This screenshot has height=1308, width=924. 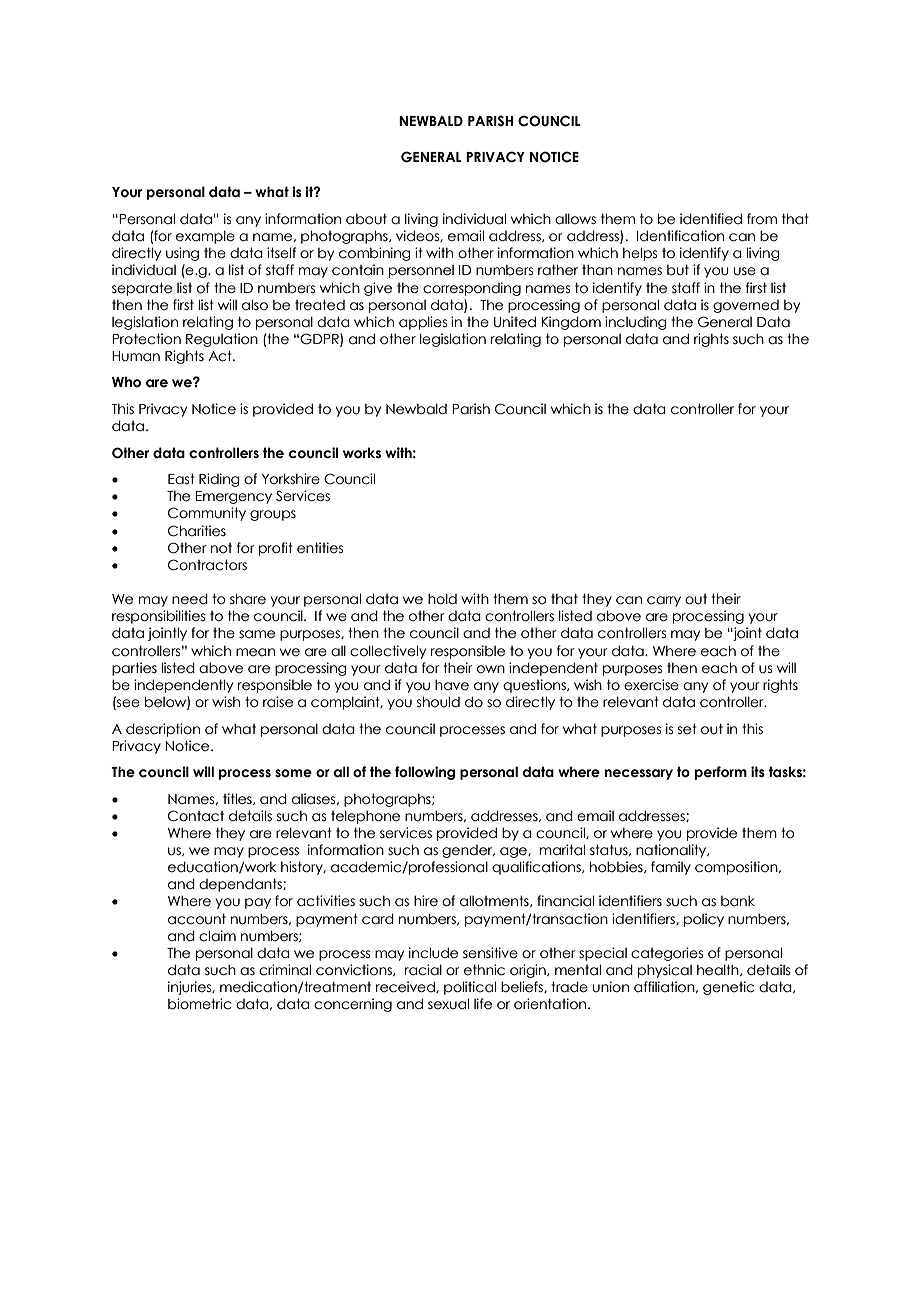 I want to click on carry, so click(x=664, y=601).
